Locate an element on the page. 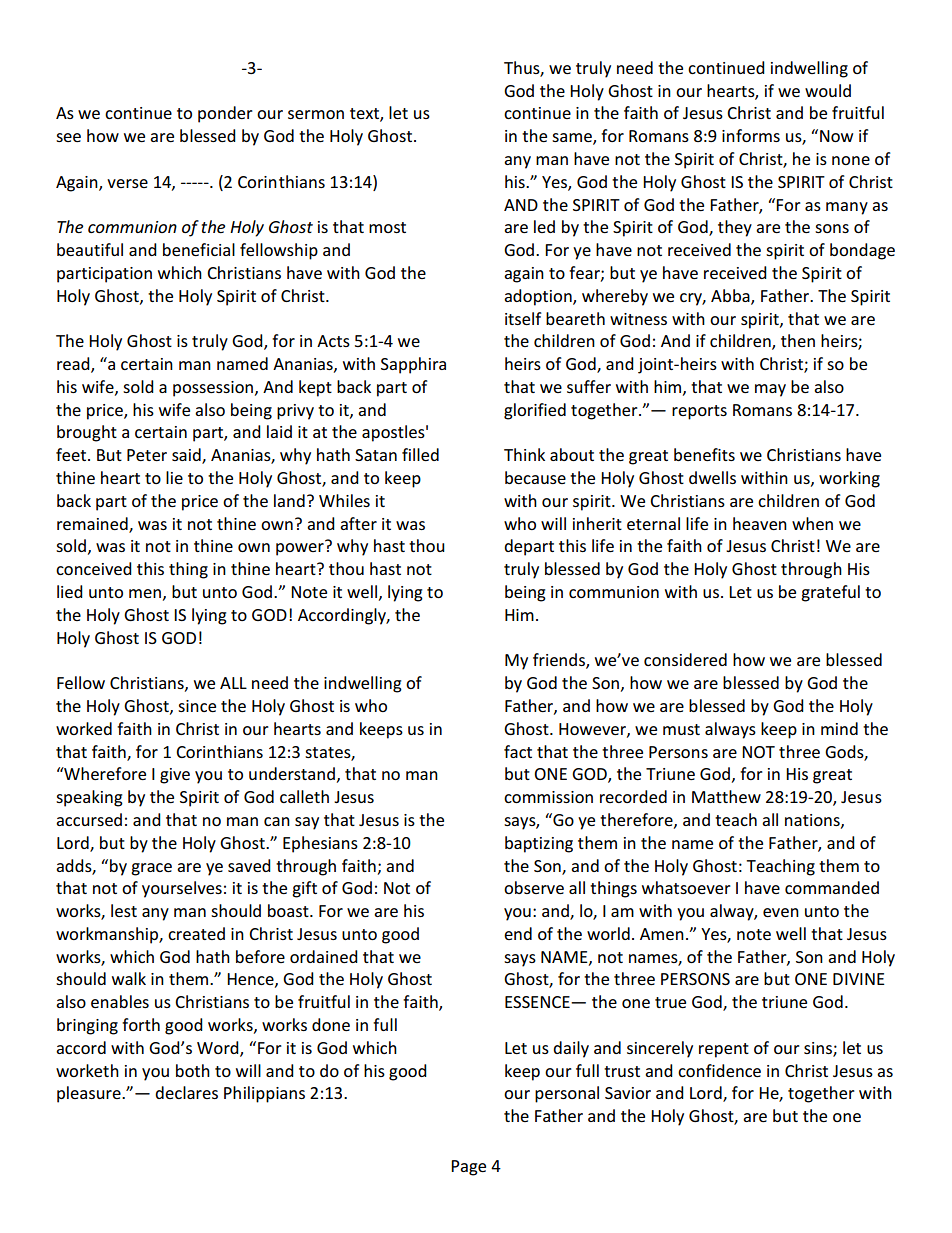 The image size is (952, 1233). Page is located at coordinates (468, 1168).
